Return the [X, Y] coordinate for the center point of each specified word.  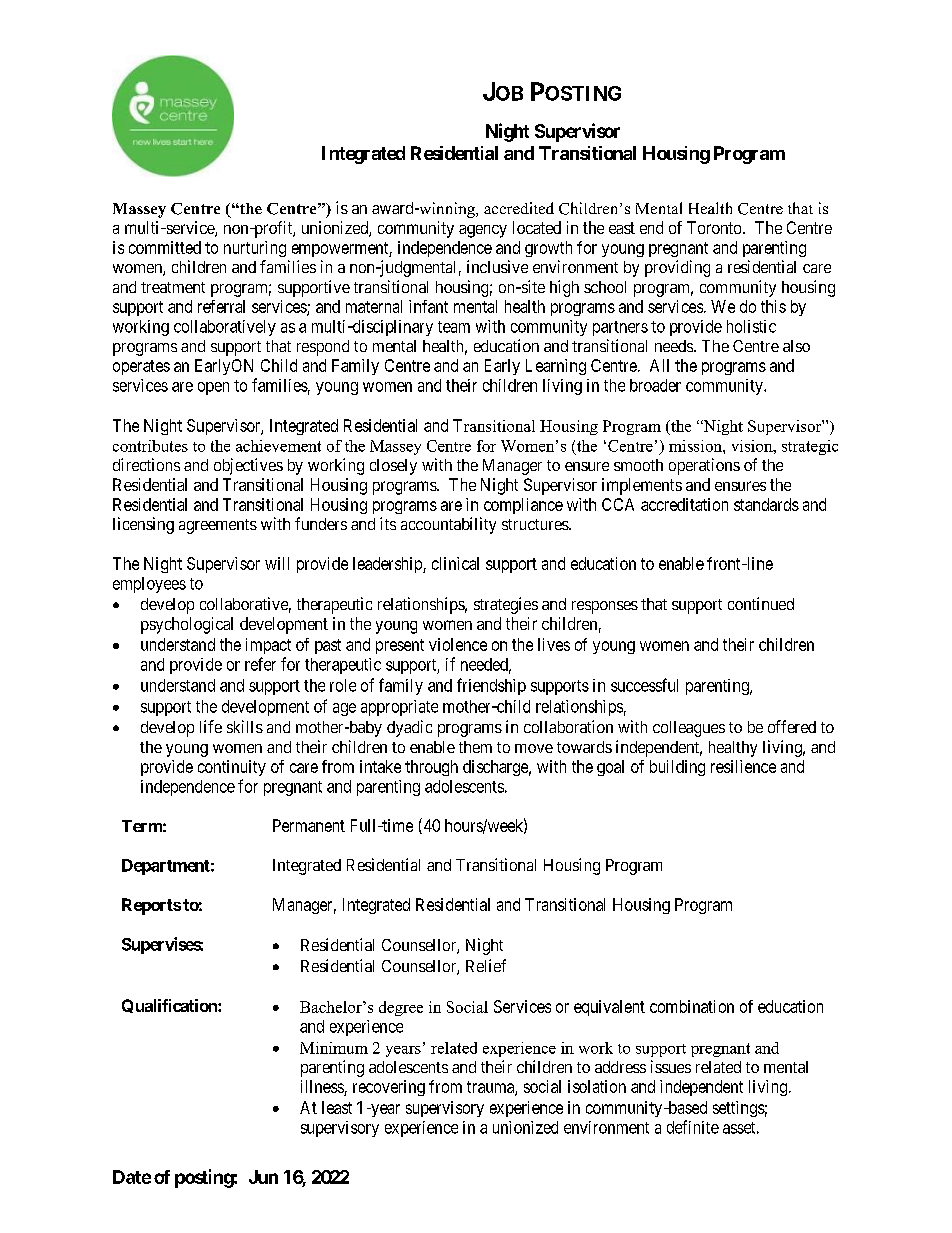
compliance [523, 506]
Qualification [170, 1006]
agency [483, 231]
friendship [491, 686]
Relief [486, 965]
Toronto [715, 227]
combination [692, 1006]
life [211, 726]
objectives [248, 466]
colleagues [689, 729]
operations [704, 466]
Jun [263, 1177]
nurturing [255, 249]
